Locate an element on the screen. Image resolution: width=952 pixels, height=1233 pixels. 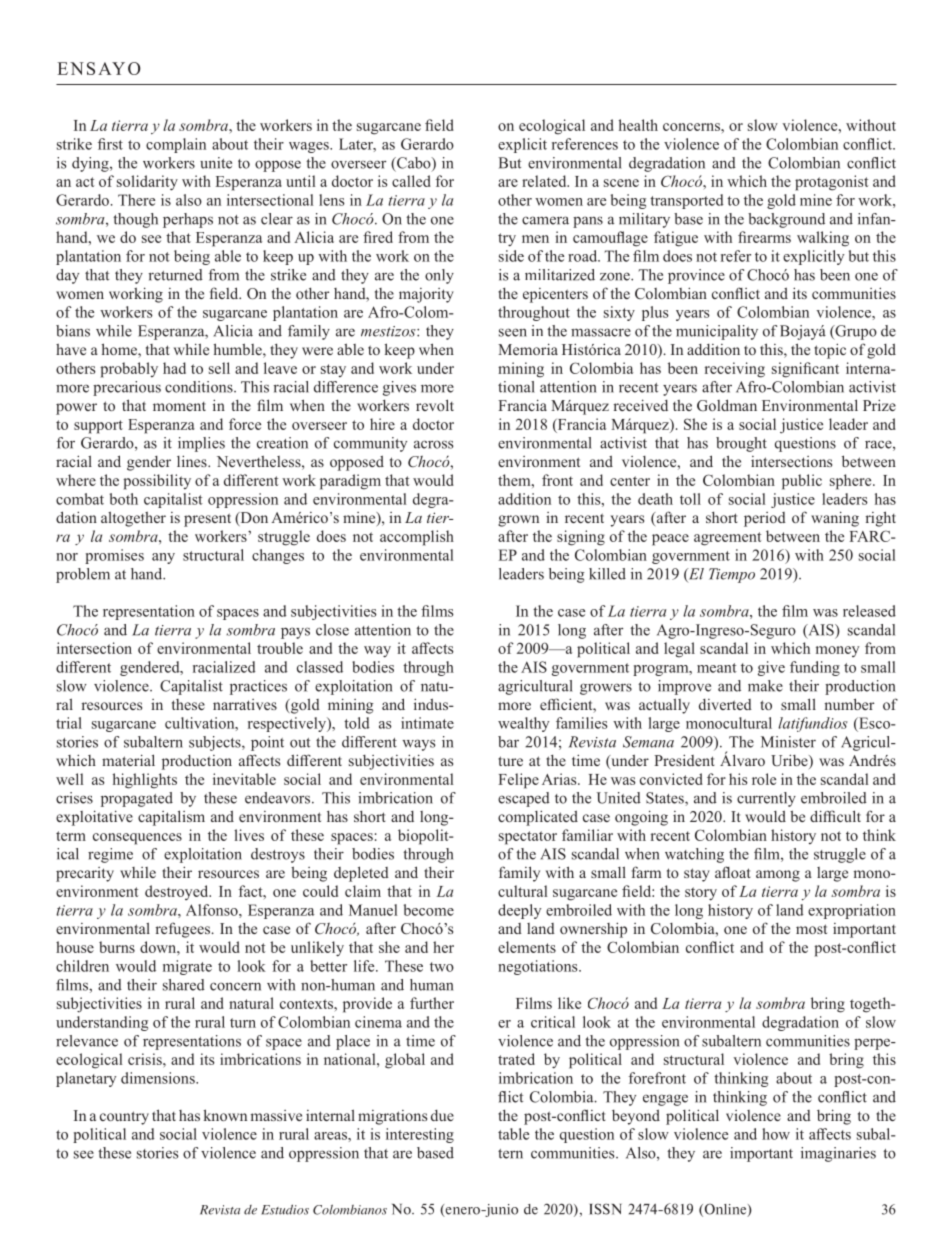
possibility is located at coordinates (157, 482).
